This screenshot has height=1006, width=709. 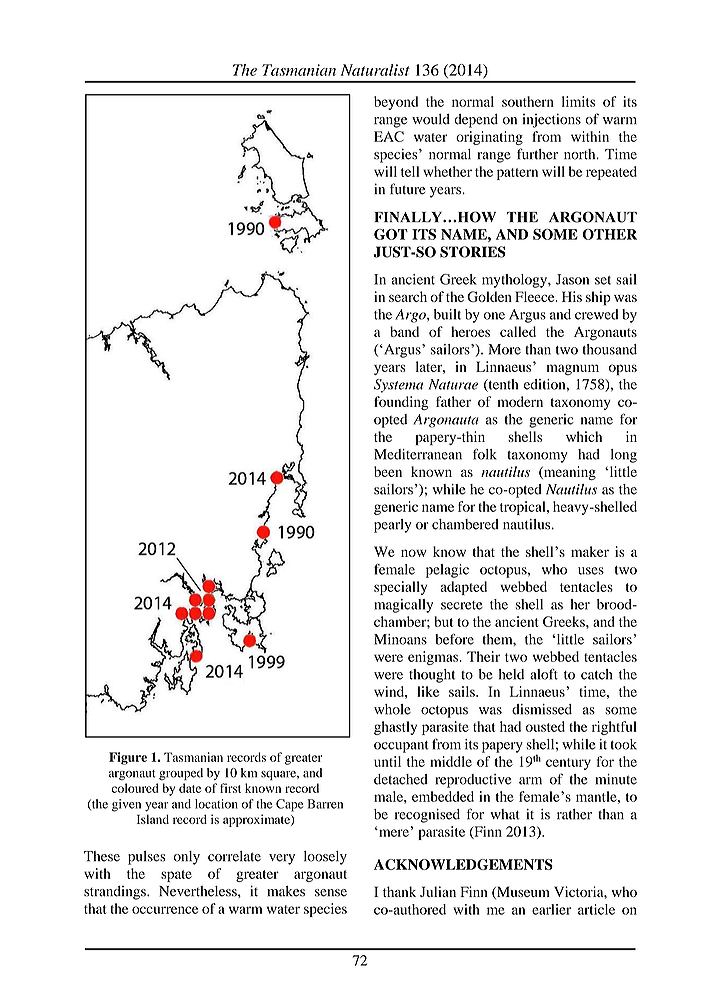 What do you see at coordinates (375, 70) in the screenshot?
I see `Naturalist` at bounding box center [375, 70].
